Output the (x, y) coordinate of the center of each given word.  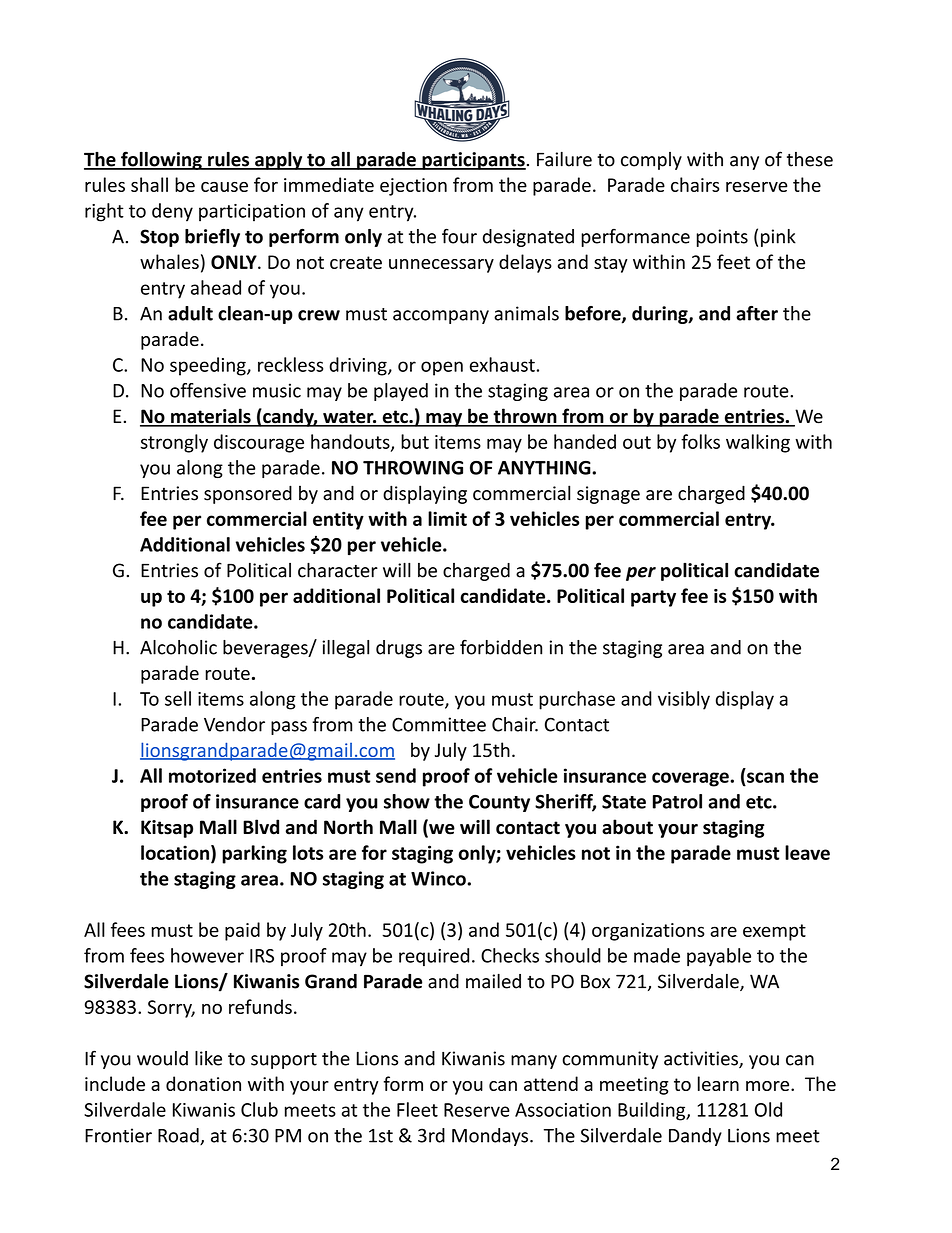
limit (447, 518)
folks (700, 441)
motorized (212, 775)
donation (203, 1083)
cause (224, 187)
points (722, 238)
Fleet (417, 1109)
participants (473, 161)
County (499, 803)
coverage (691, 779)
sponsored (248, 494)
